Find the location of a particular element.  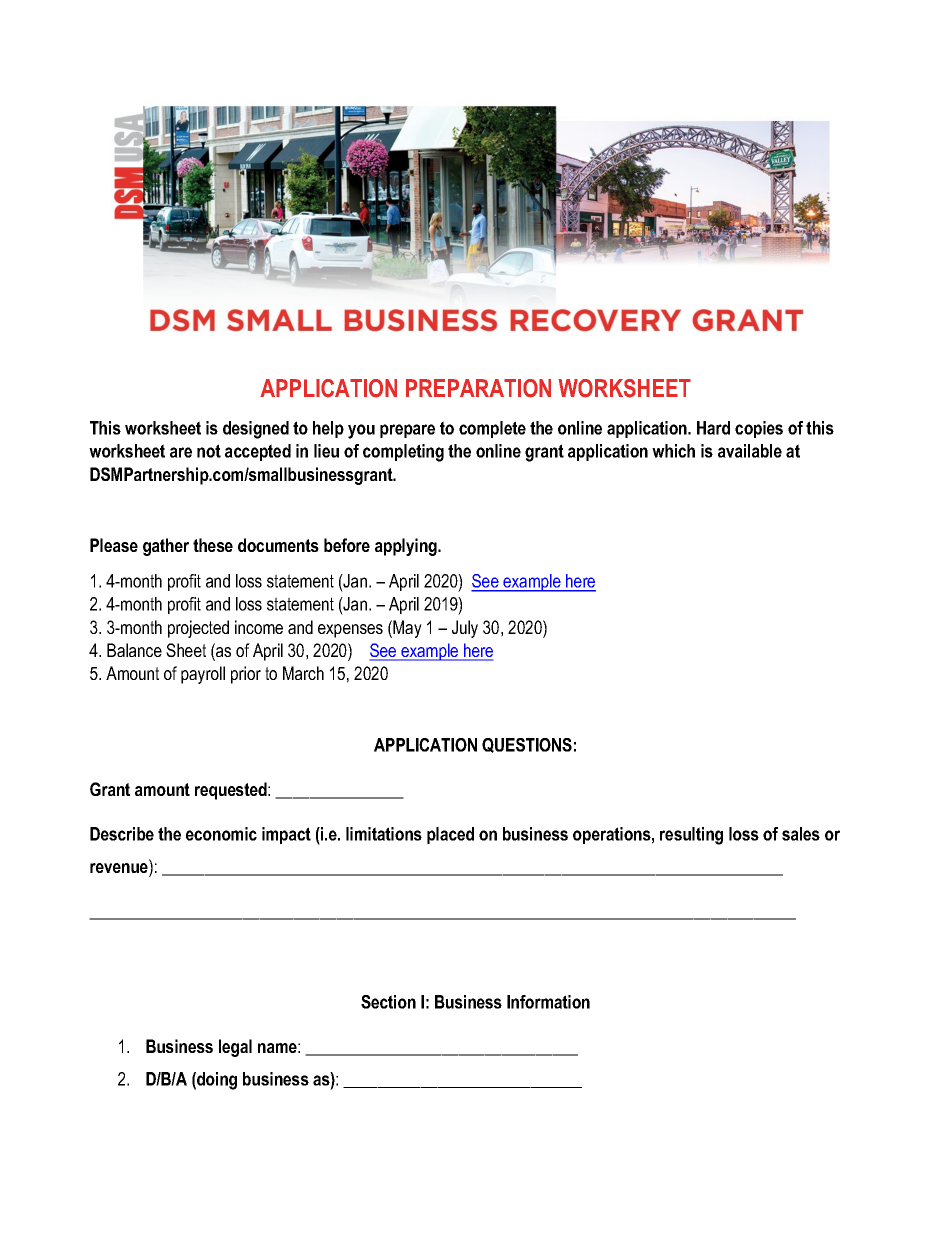

PREPARATION is located at coordinates (478, 388).
